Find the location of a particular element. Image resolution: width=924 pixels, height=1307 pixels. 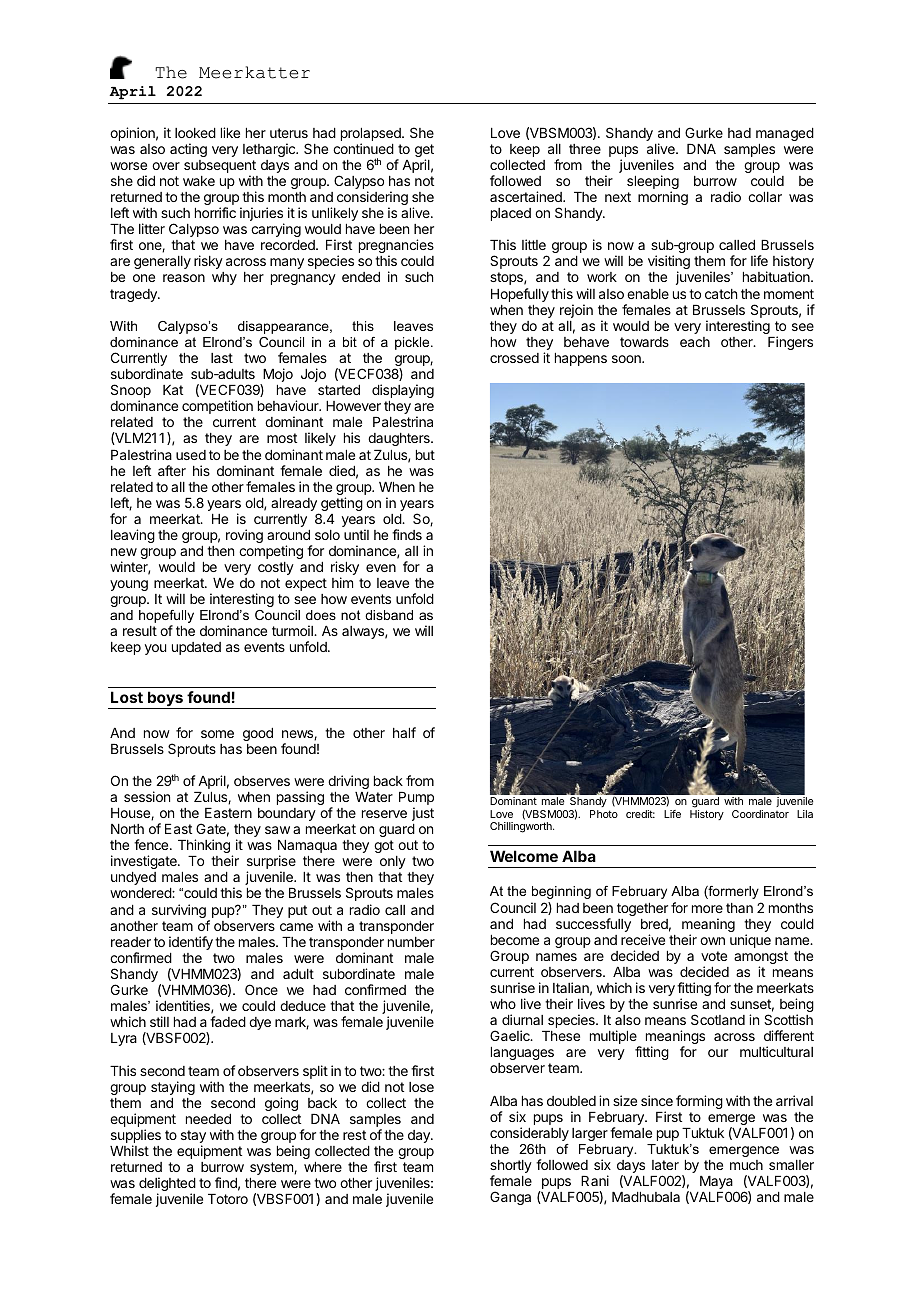

subsequent is located at coordinates (220, 168).
